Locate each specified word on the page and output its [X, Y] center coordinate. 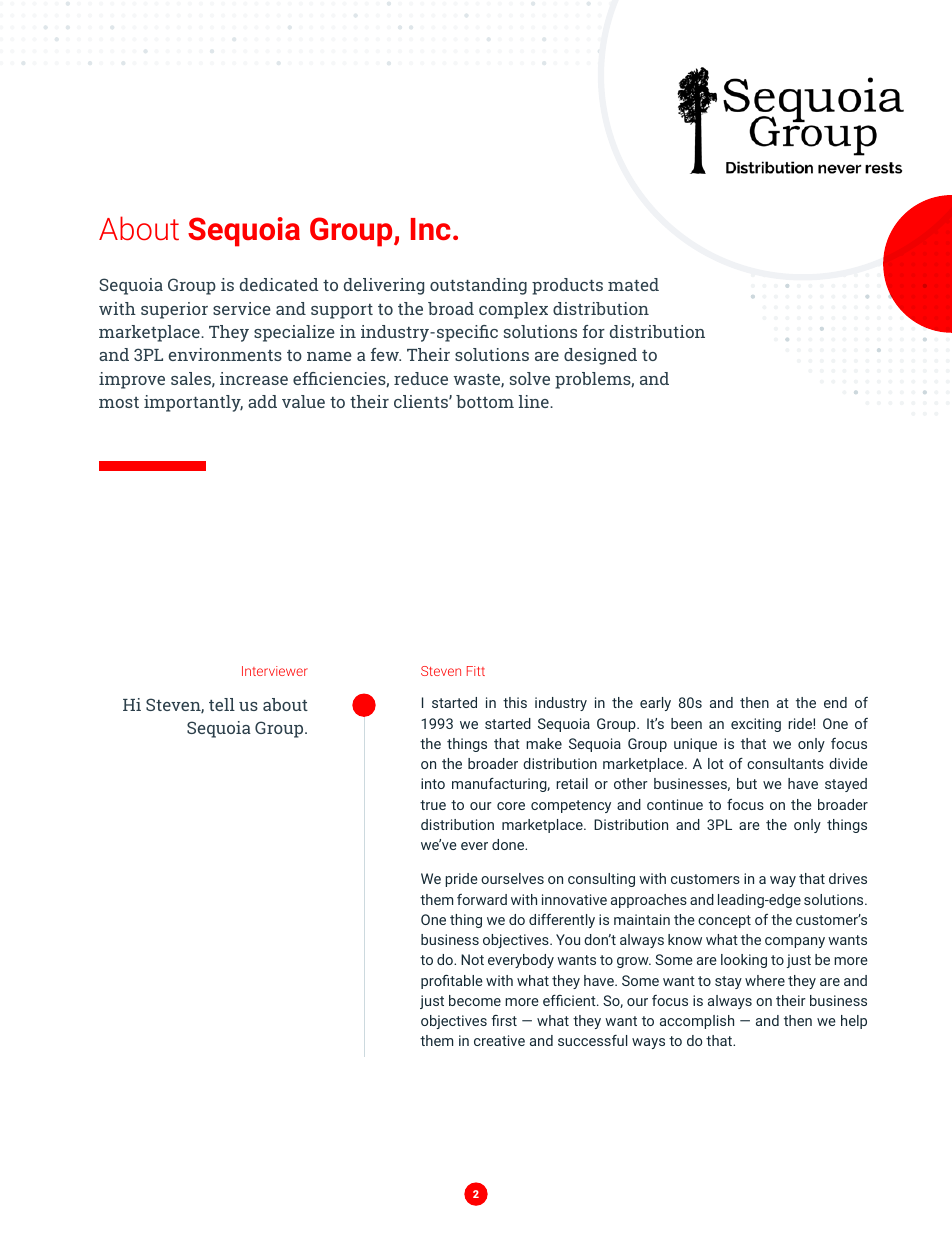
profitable [452, 982]
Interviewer [275, 671]
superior [174, 310]
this [515, 702]
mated [633, 284]
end [835, 702]
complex [513, 310]
